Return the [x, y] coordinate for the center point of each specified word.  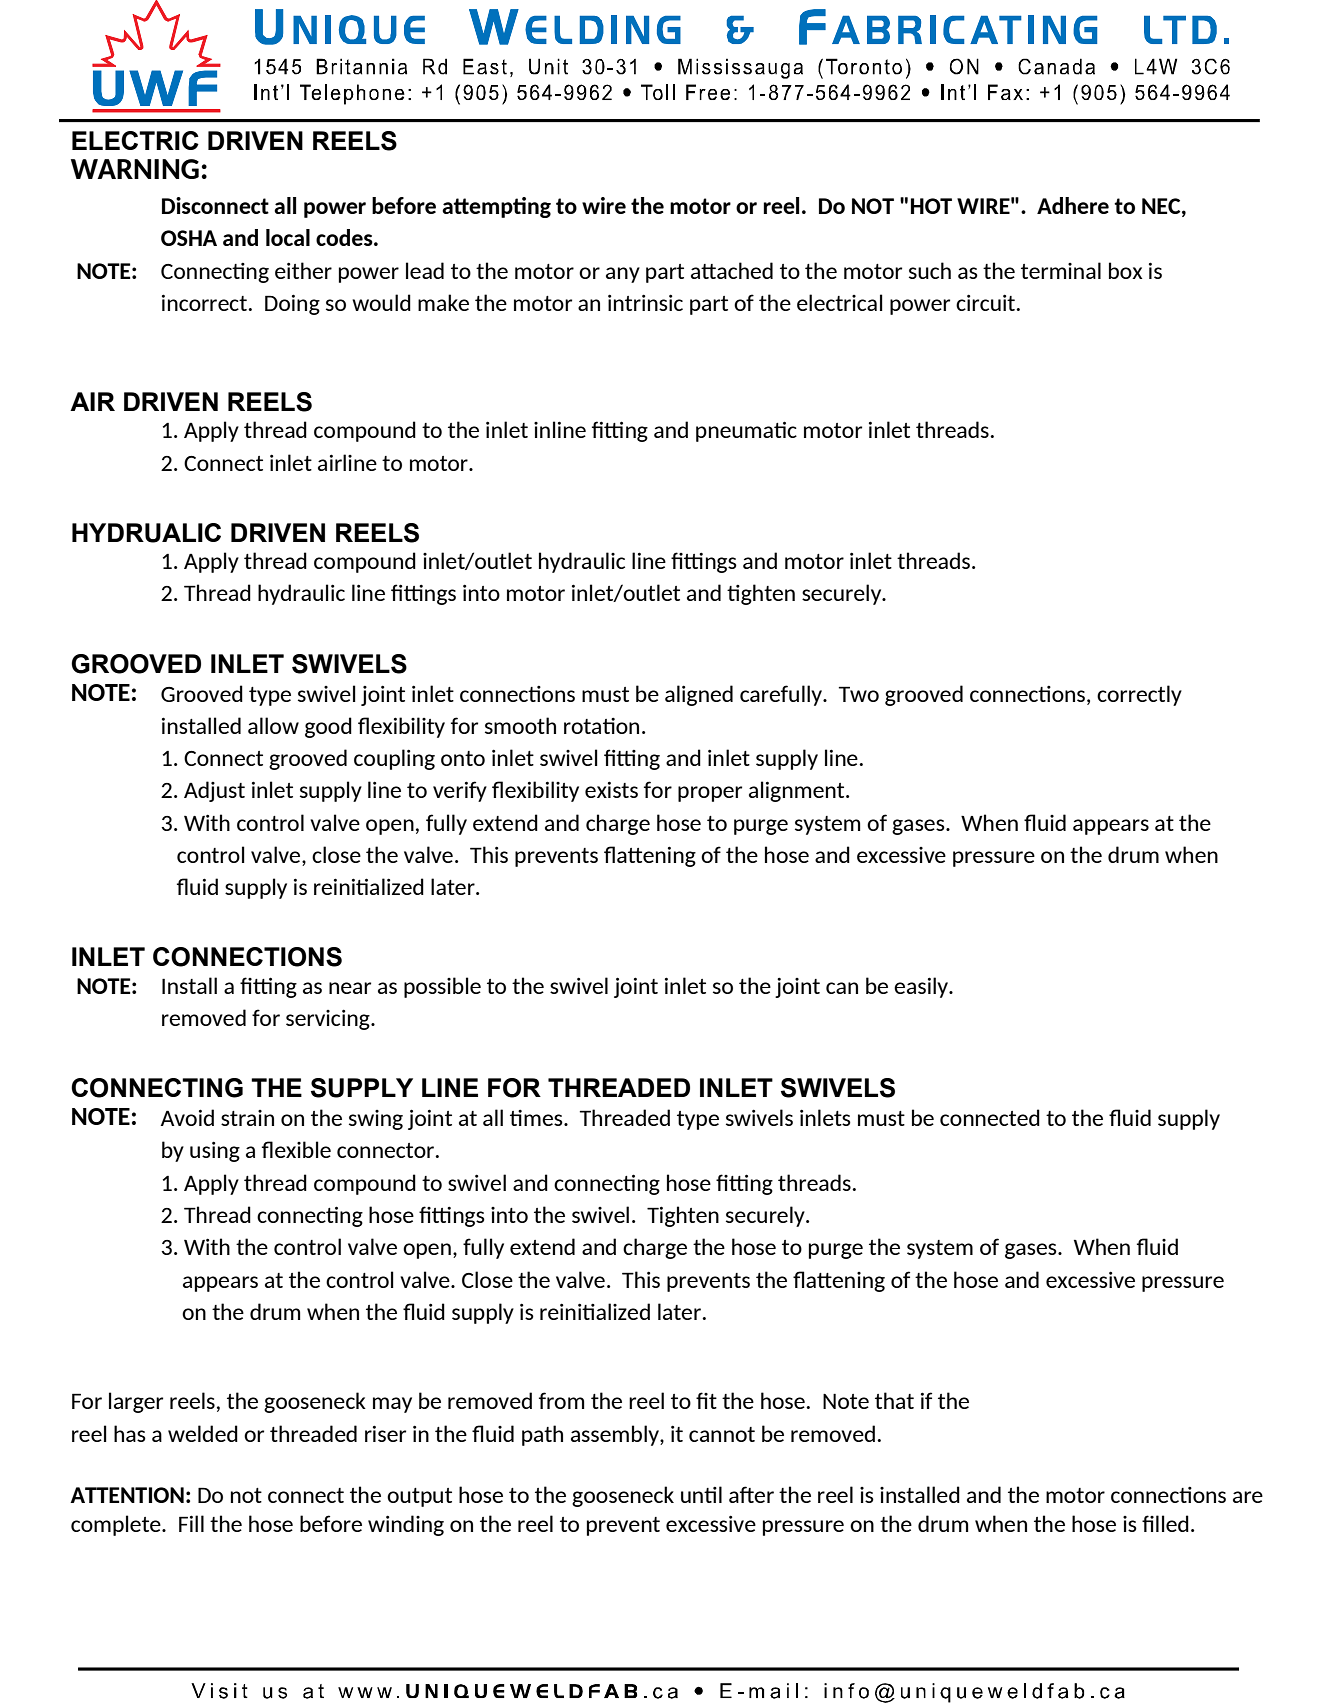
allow [273, 725]
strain [247, 1118]
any [623, 275]
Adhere [1073, 205]
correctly [1139, 695]
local [288, 237]
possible [442, 987]
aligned [699, 695]
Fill [191, 1523]
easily [922, 987]
